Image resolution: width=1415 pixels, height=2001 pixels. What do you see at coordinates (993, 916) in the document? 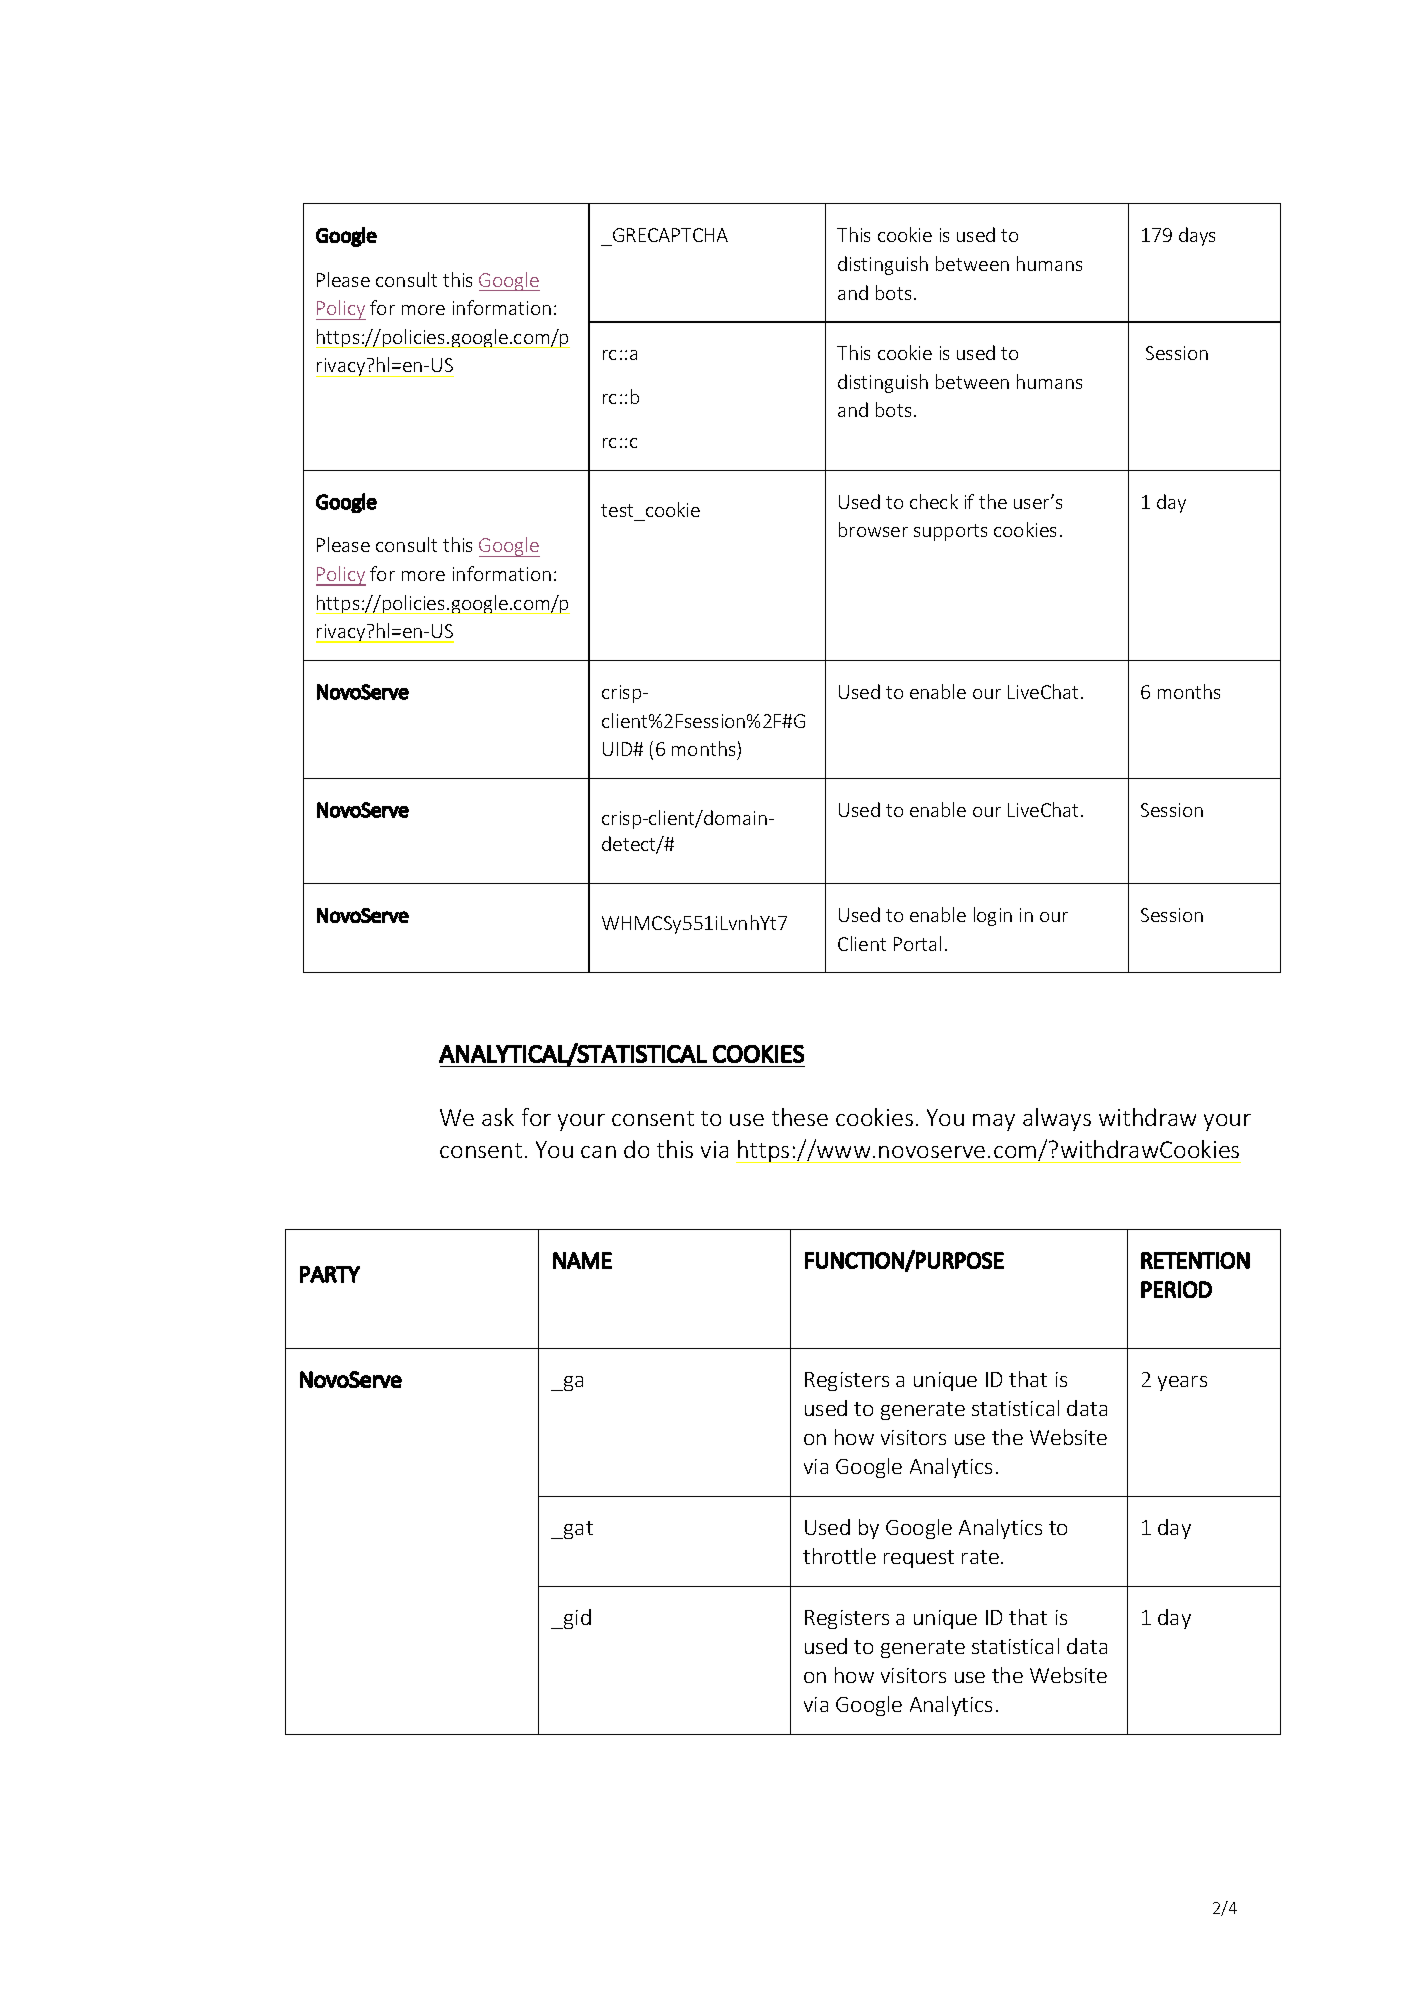
I see `login` at bounding box center [993, 916].
